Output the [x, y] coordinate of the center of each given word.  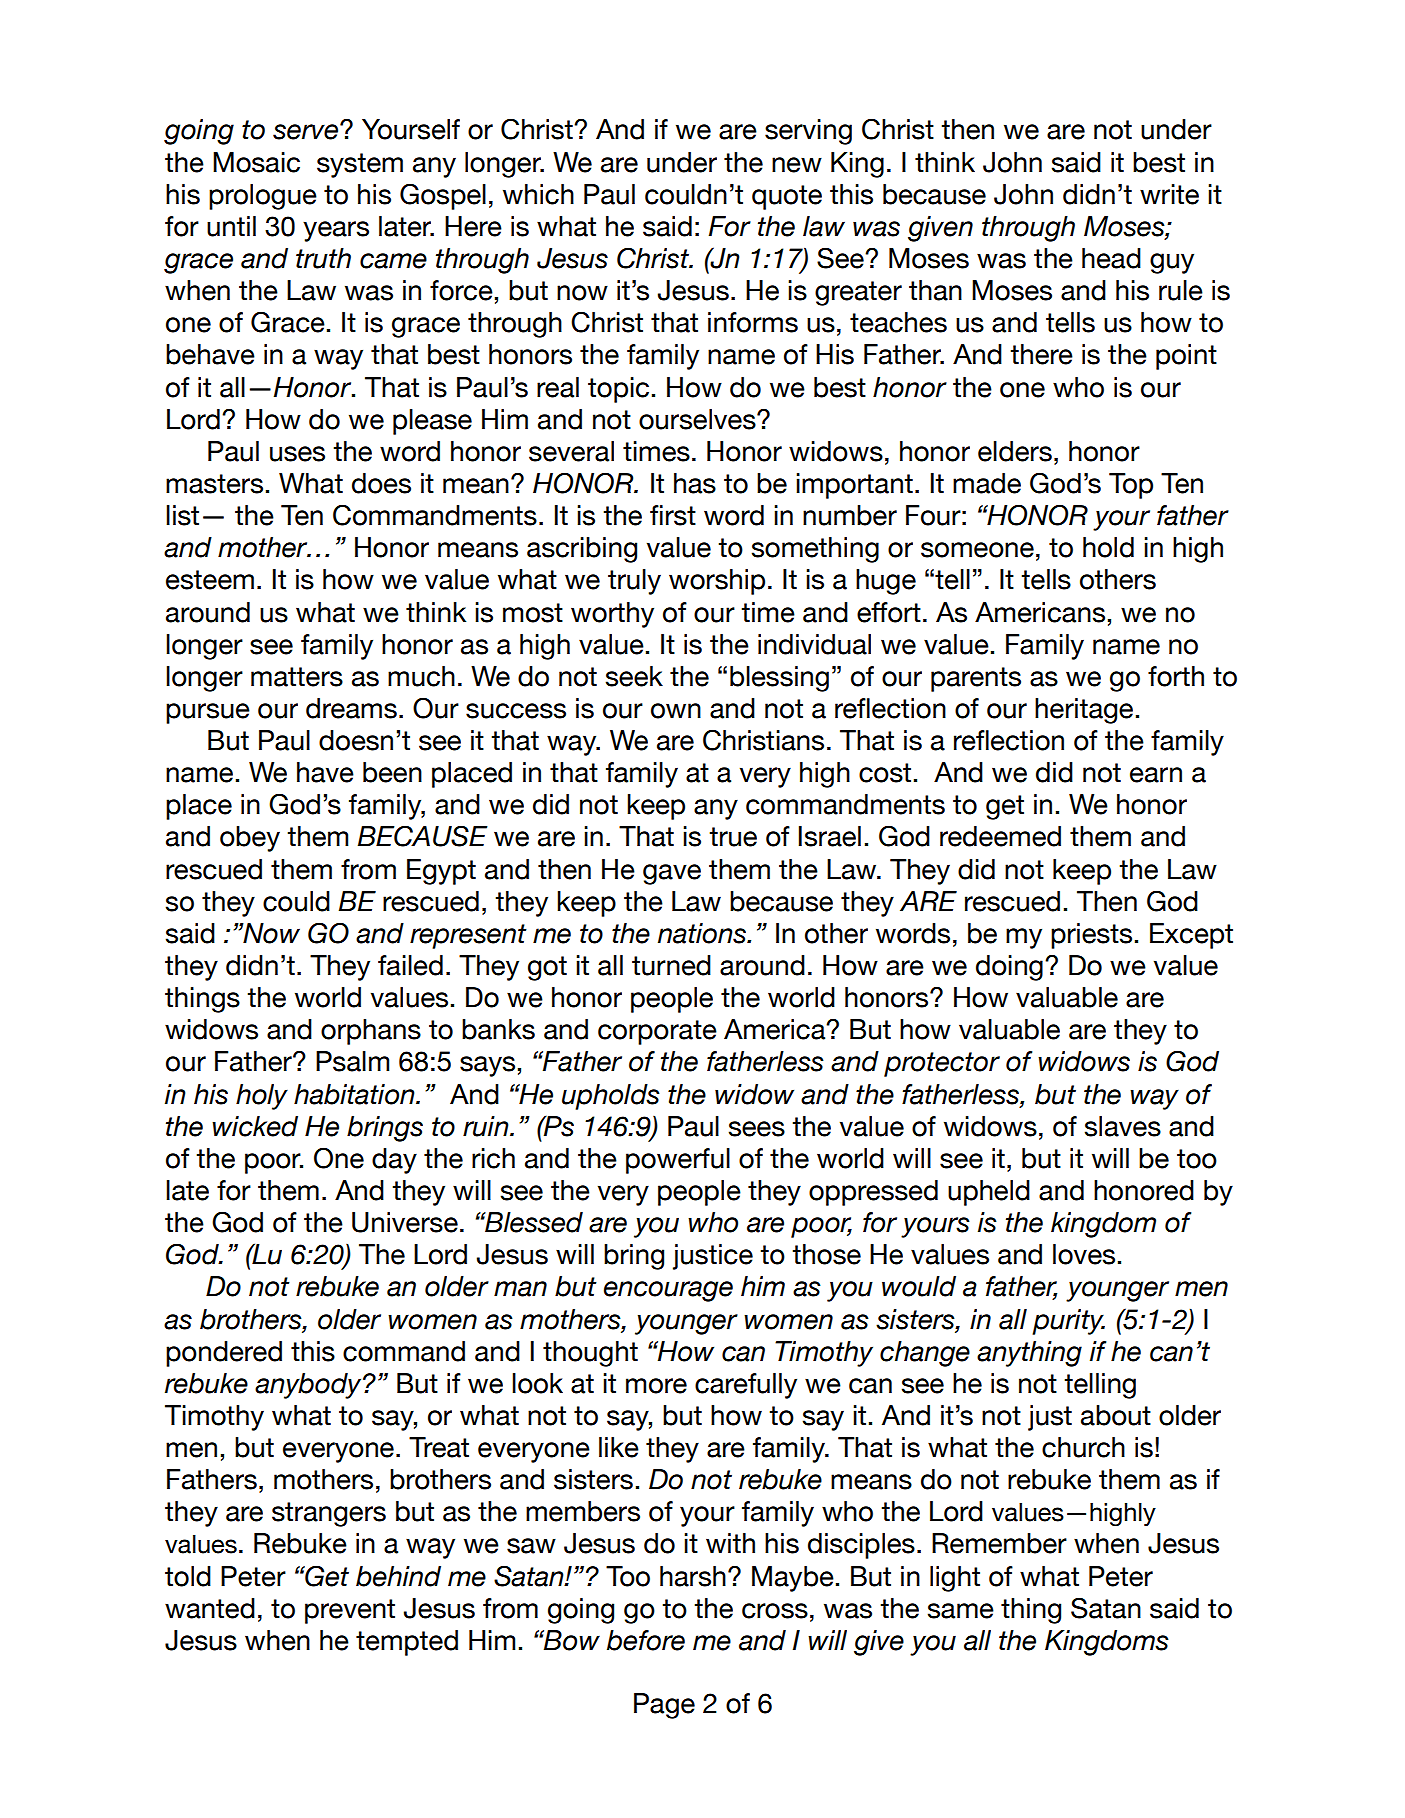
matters [297, 677]
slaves [1123, 1126]
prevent [350, 1611]
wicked [255, 1126]
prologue [263, 197]
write [1169, 194]
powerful [678, 1161]
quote [787, 197]
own [676, 711]
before [646, 1640]
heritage [1084, 711]
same [961, 1611]
